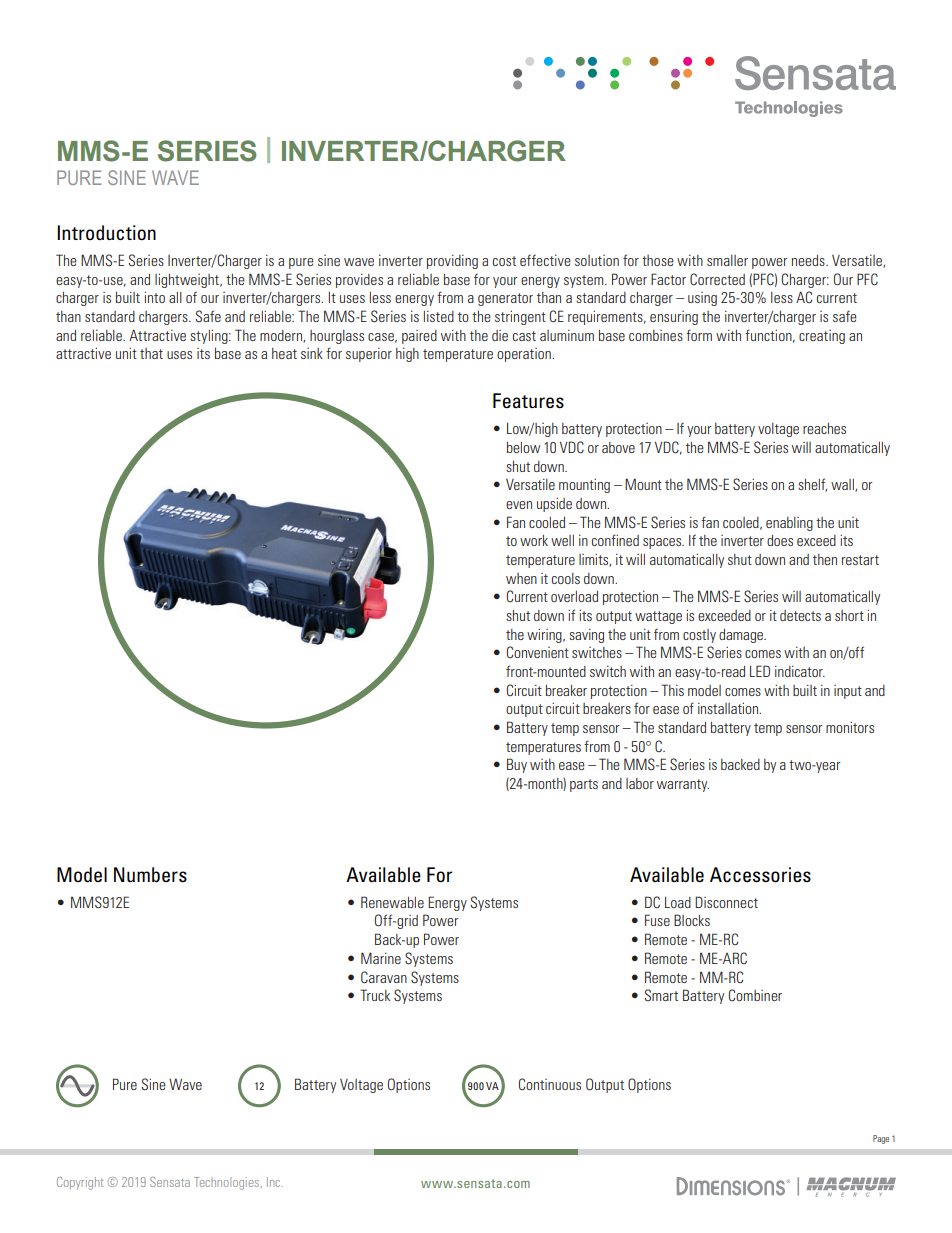 The height and width of the screenshot is (1233, 952). What do you see at coordinates (392, 902) in the screenshot?
I see `Renewable` at bounding box center [392, 902].
